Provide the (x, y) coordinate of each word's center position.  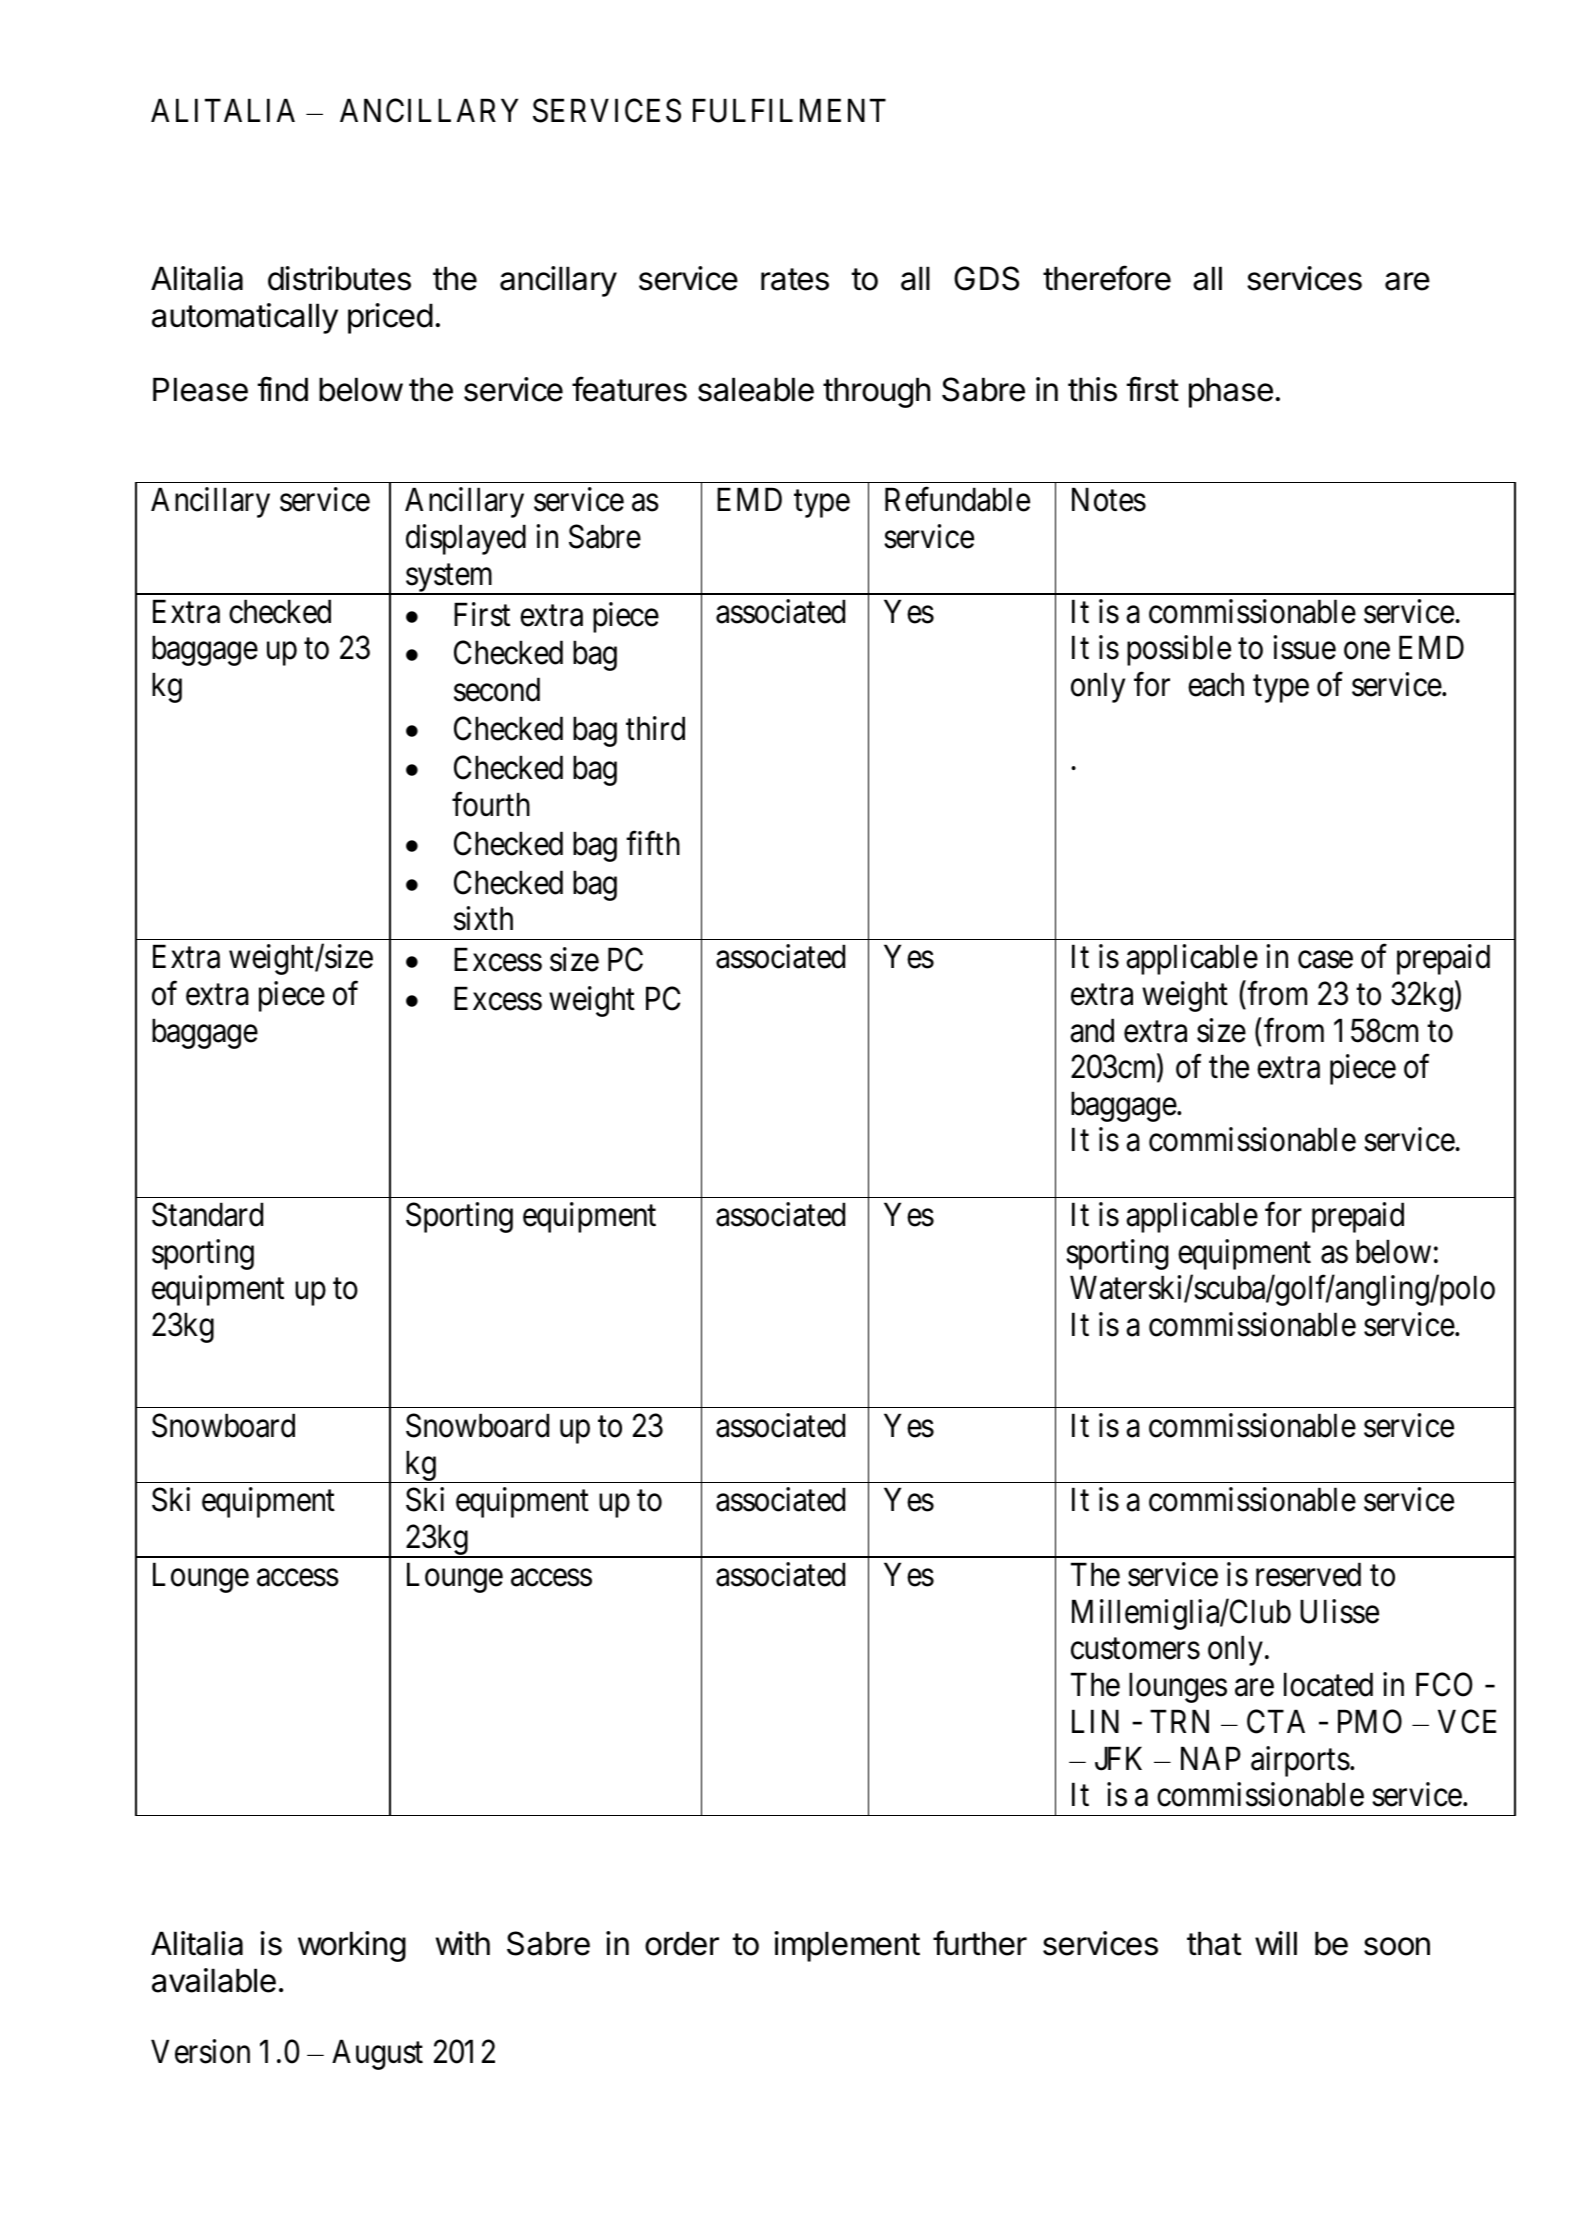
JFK (1118, 1759)
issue (1304, 648)
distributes (339, 278)
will (1276, 1943)
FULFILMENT (789, 111)
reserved (1308, 1574)
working (352, 1946)
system (450, 579)
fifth (653, 843)
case (1325, 960)
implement (847, 1946)
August (377, 2054)
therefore (1107, 278)
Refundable (957, 500)
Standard (207, 1214)
